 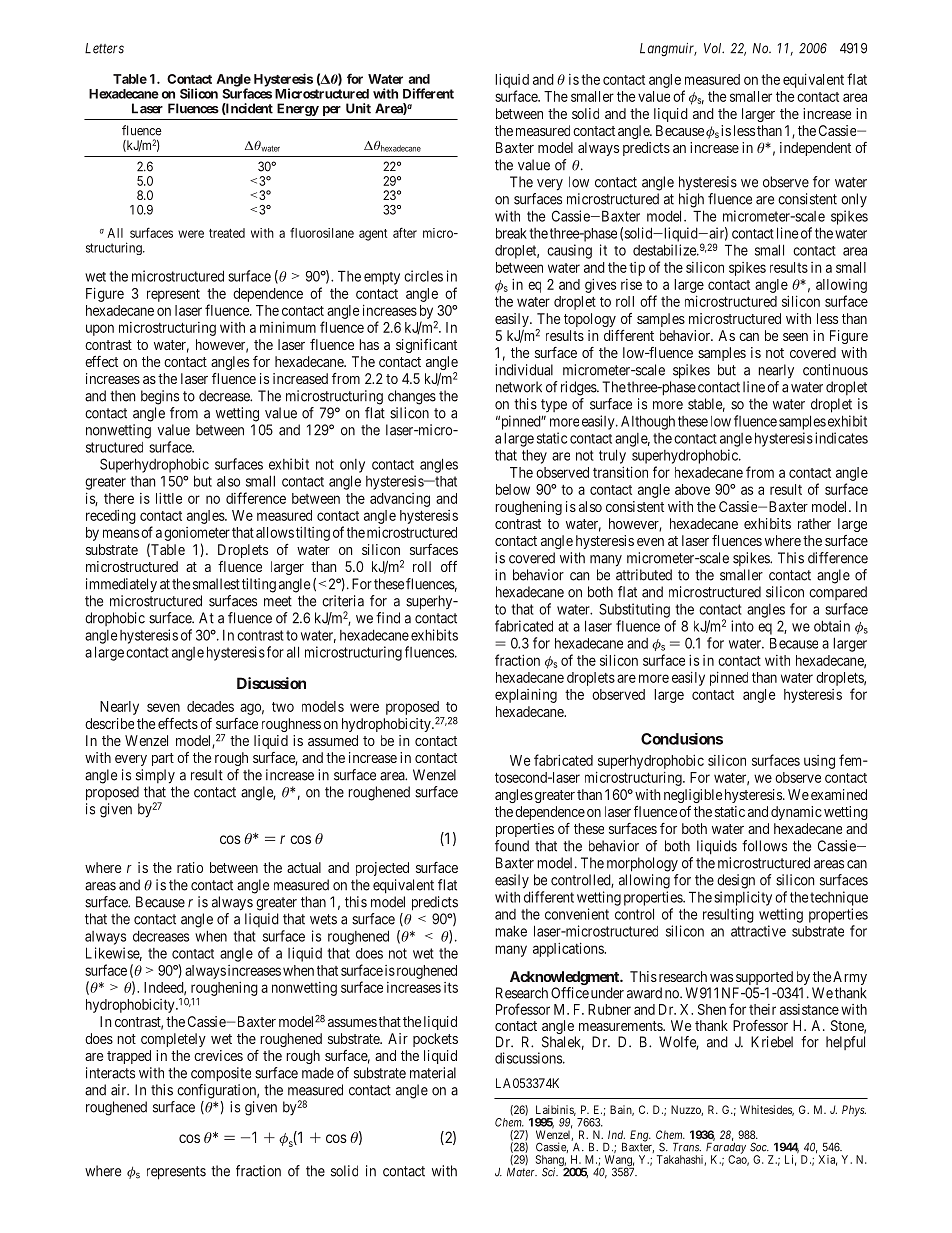 I want to click on Unit, so click(x=358, y=108).
